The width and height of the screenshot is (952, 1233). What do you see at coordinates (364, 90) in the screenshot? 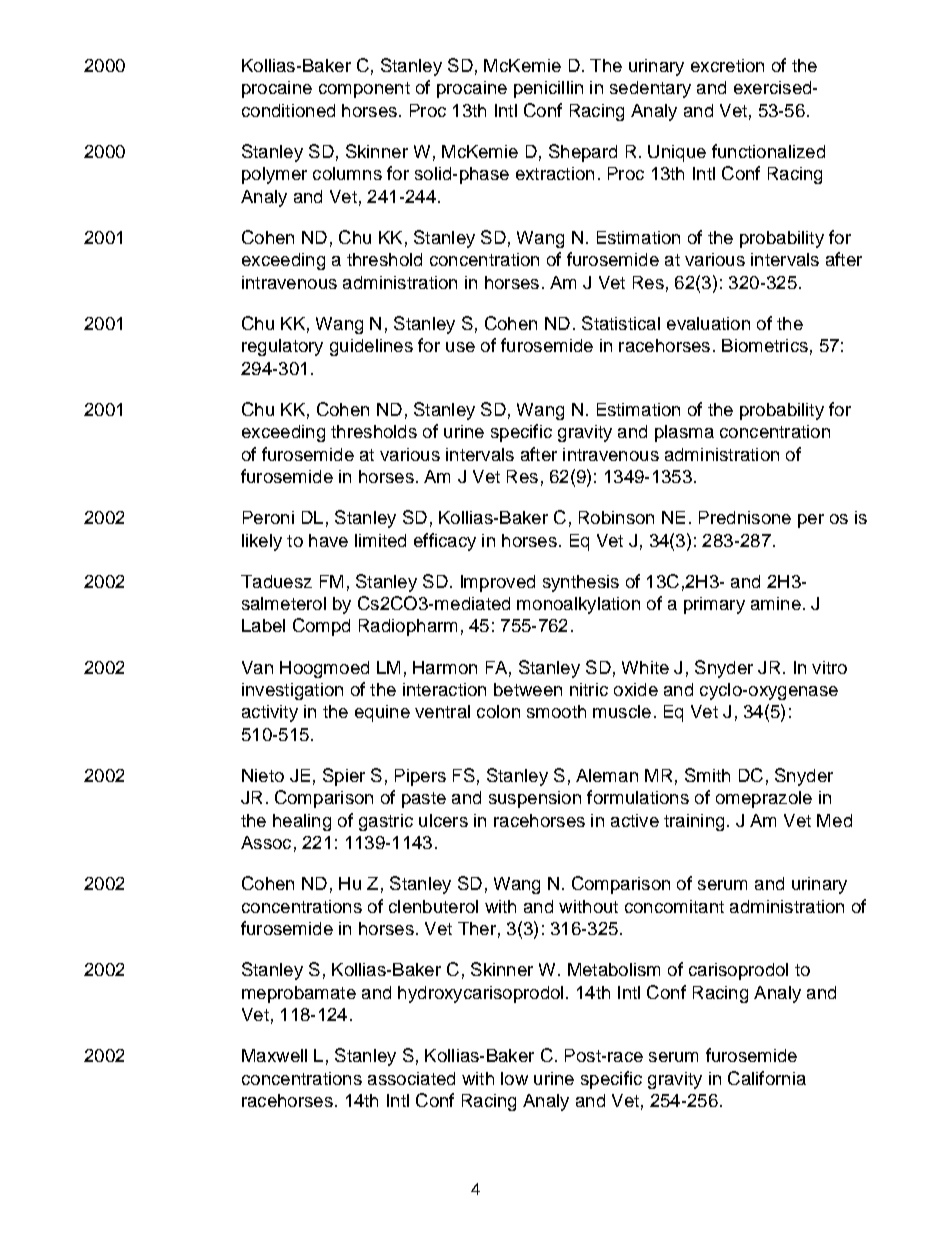
I see `component` at bounding box center [364, 90].
